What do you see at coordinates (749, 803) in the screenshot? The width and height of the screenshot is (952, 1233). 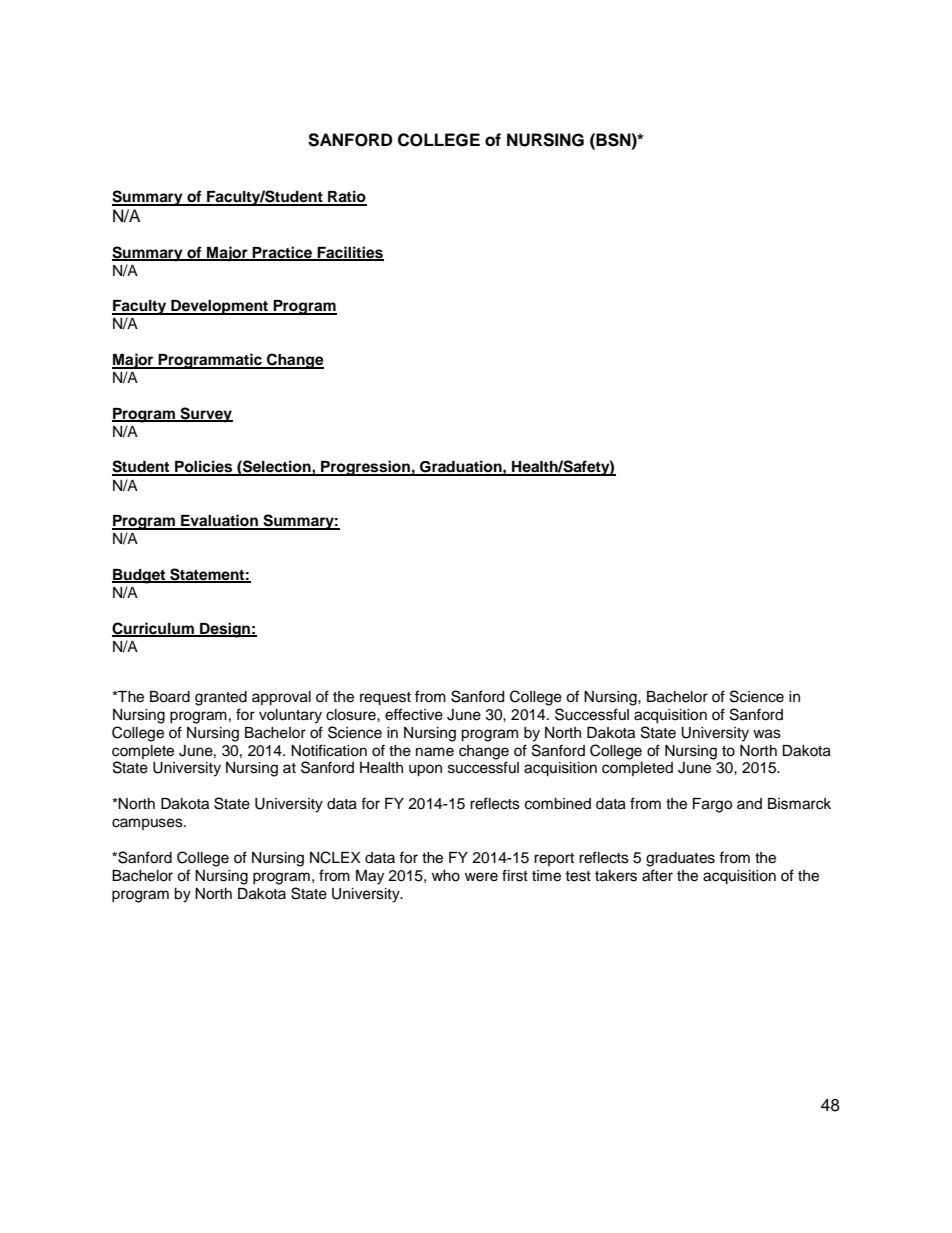 I see `and` at bounding box center [749, 803].
